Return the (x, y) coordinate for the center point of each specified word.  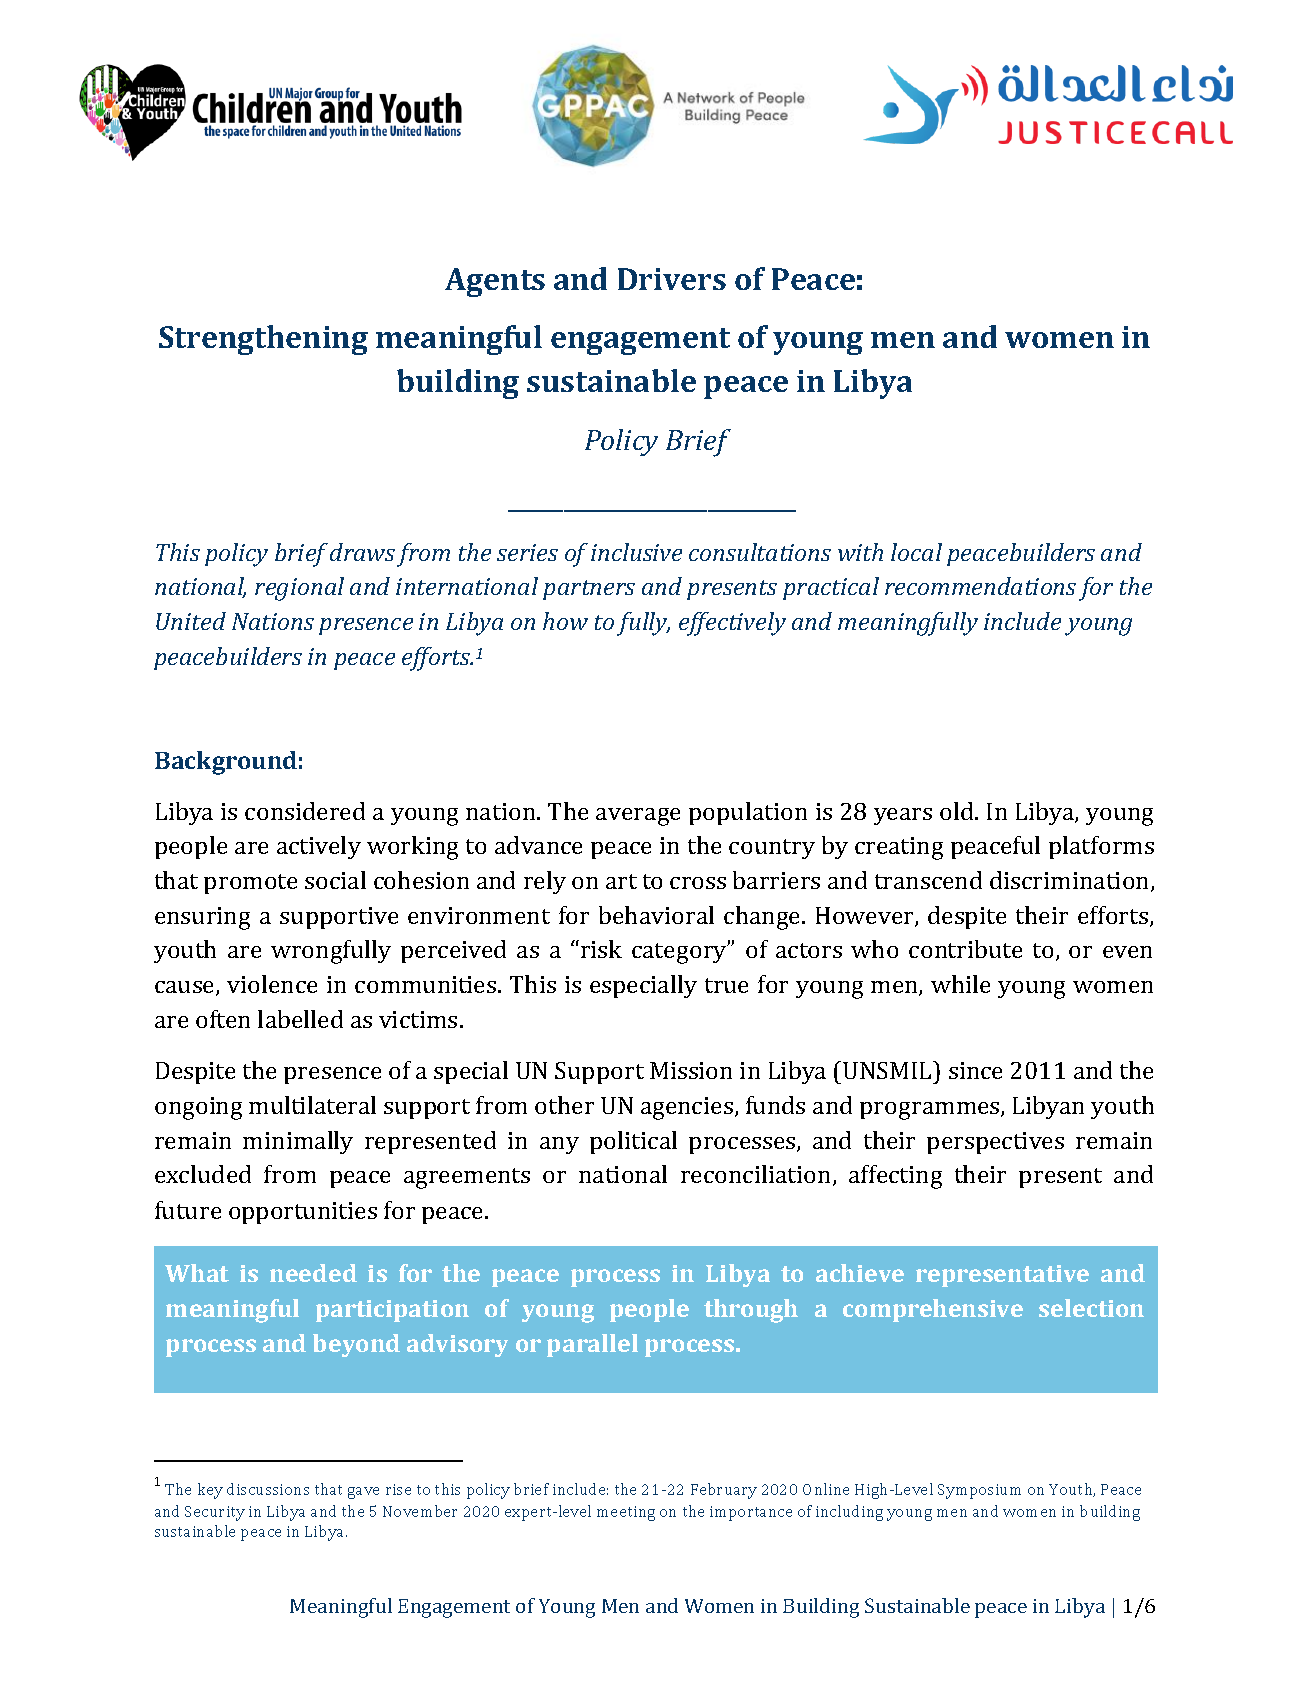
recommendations (980, 586)
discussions (268, 1489)
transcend (928, 880)
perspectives (995, 1143)
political (633, 1142)
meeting (626, 1513)
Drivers (672, 279)
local (916, 552)
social (335, 880)
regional (299, 589)
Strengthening (263, 340)
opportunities (303, 1213)
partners (589, 590)
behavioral (656, 915)
